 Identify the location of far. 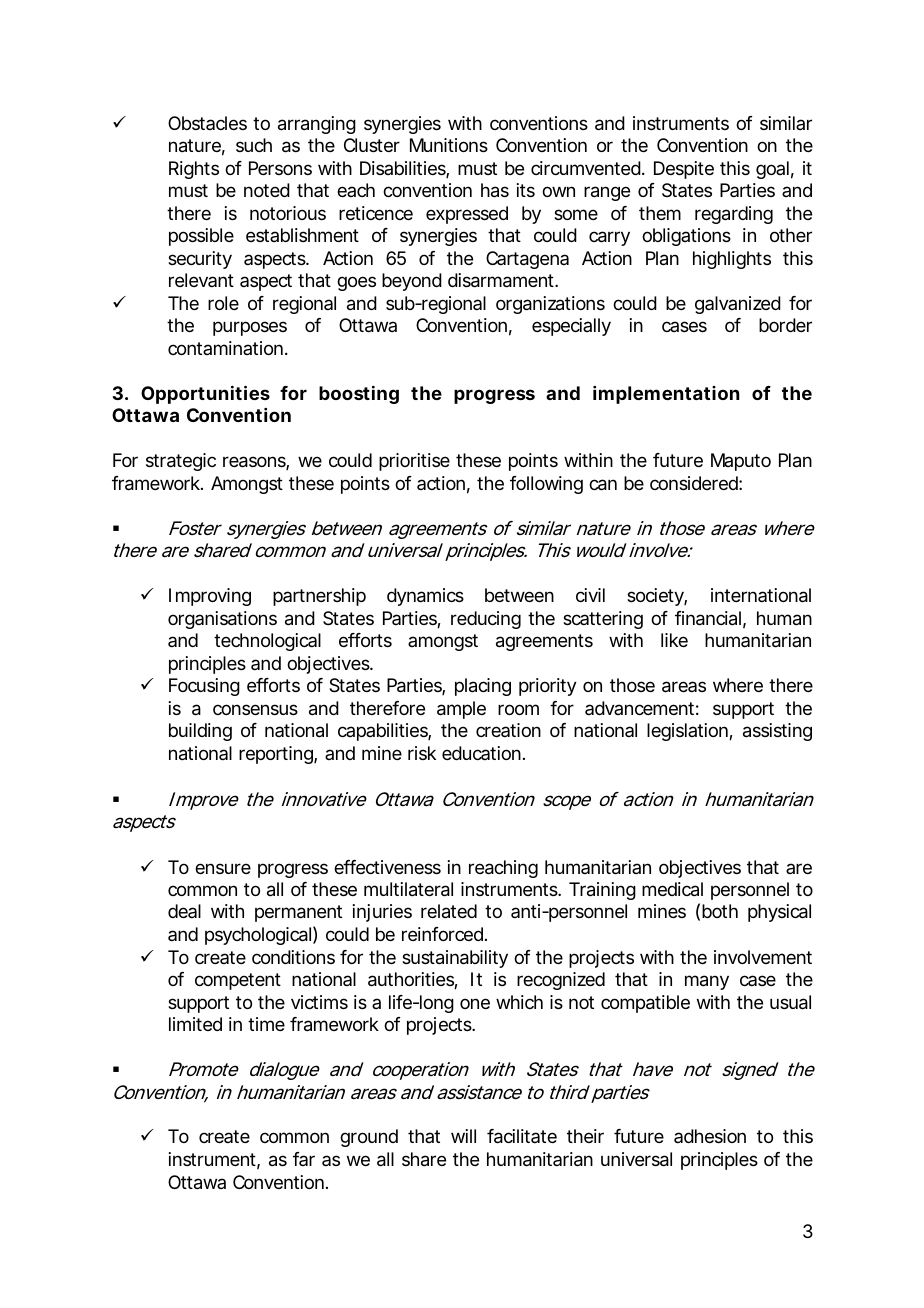
(304, 1159).
